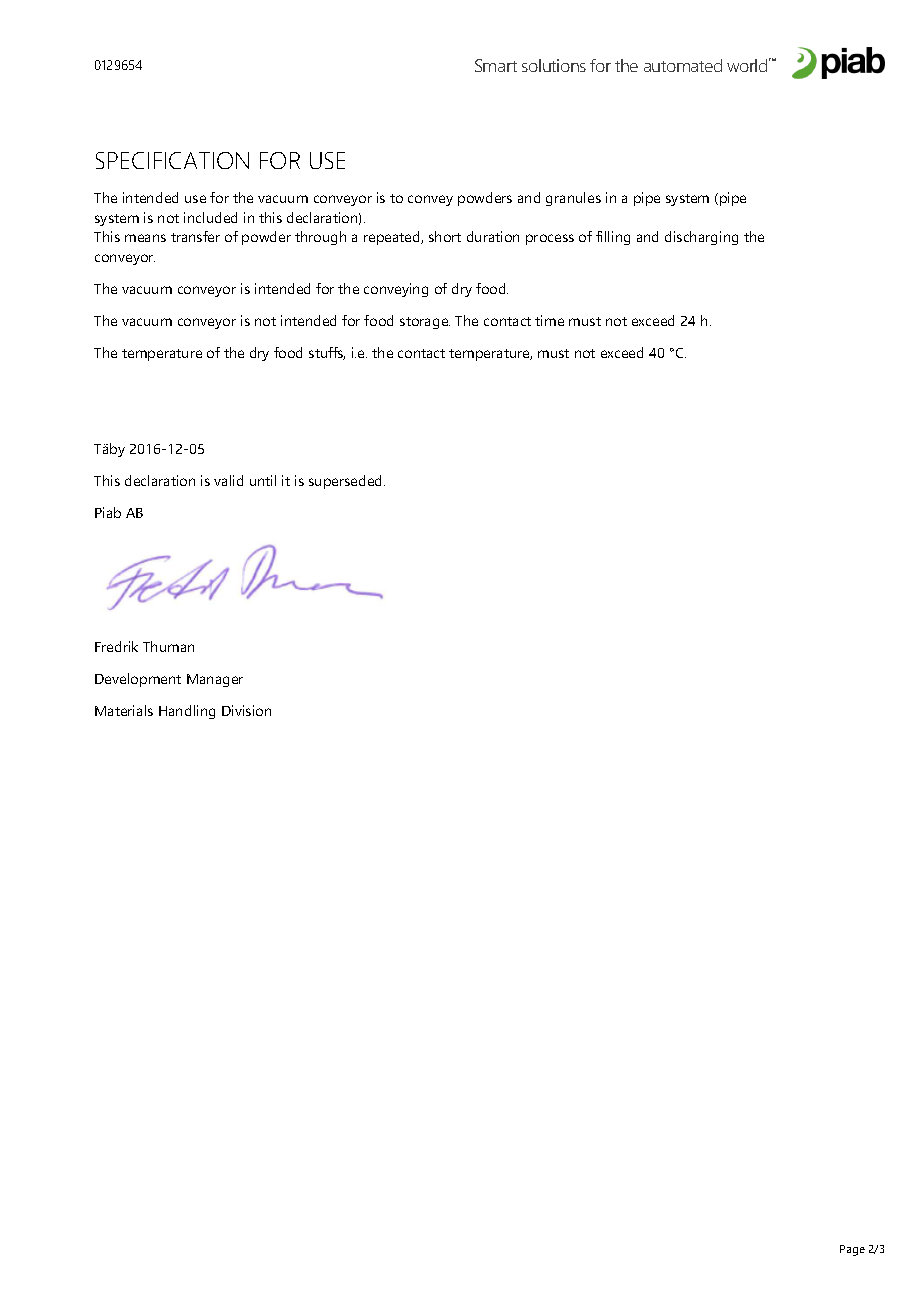 The height and width of the document is (1308, 924). What do you see at coordinates (683, 65) in the document?
I see `automated` at bounding box center [683, 65].
